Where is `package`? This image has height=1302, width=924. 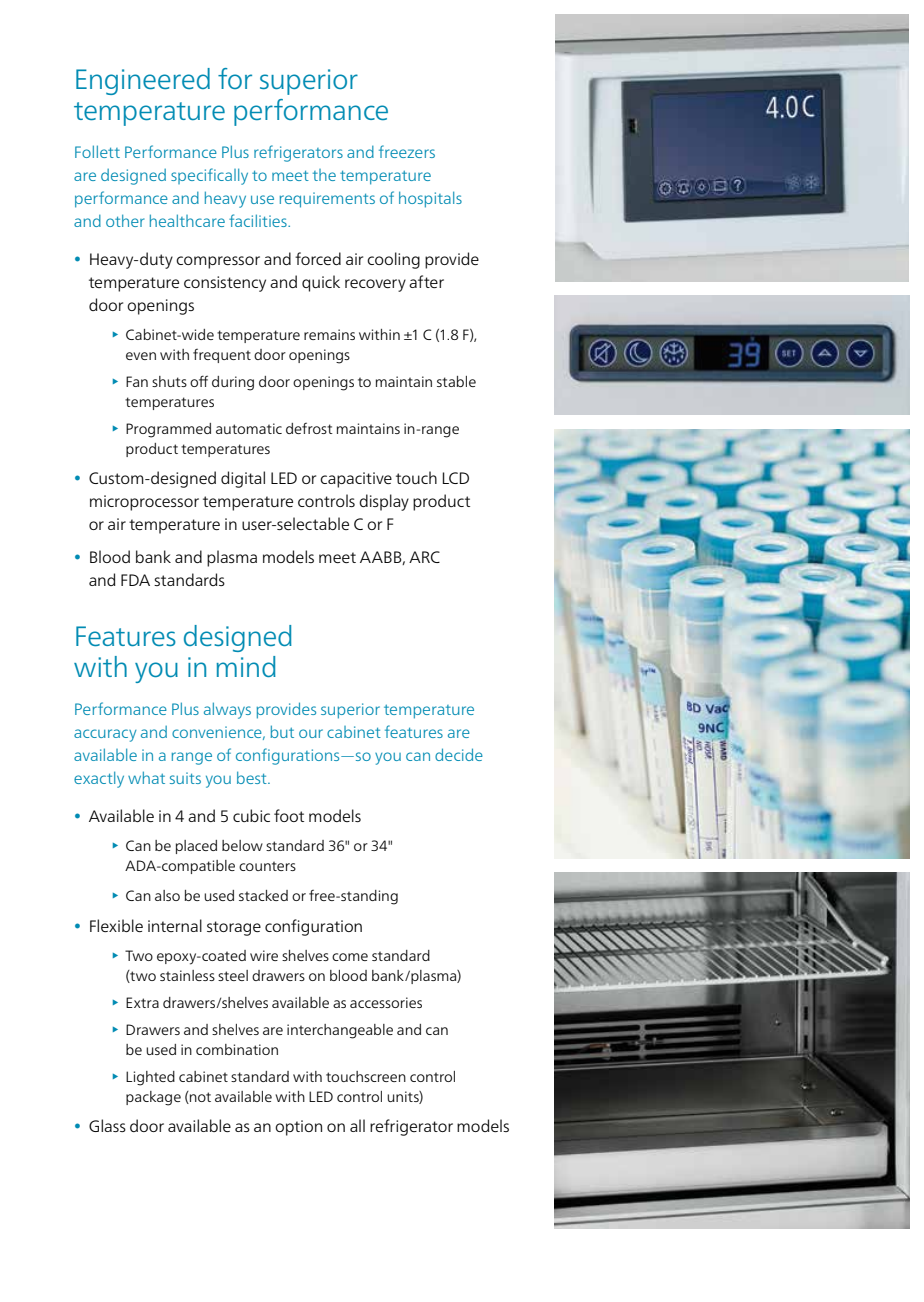 package is located at coordinates (153, 1098).
